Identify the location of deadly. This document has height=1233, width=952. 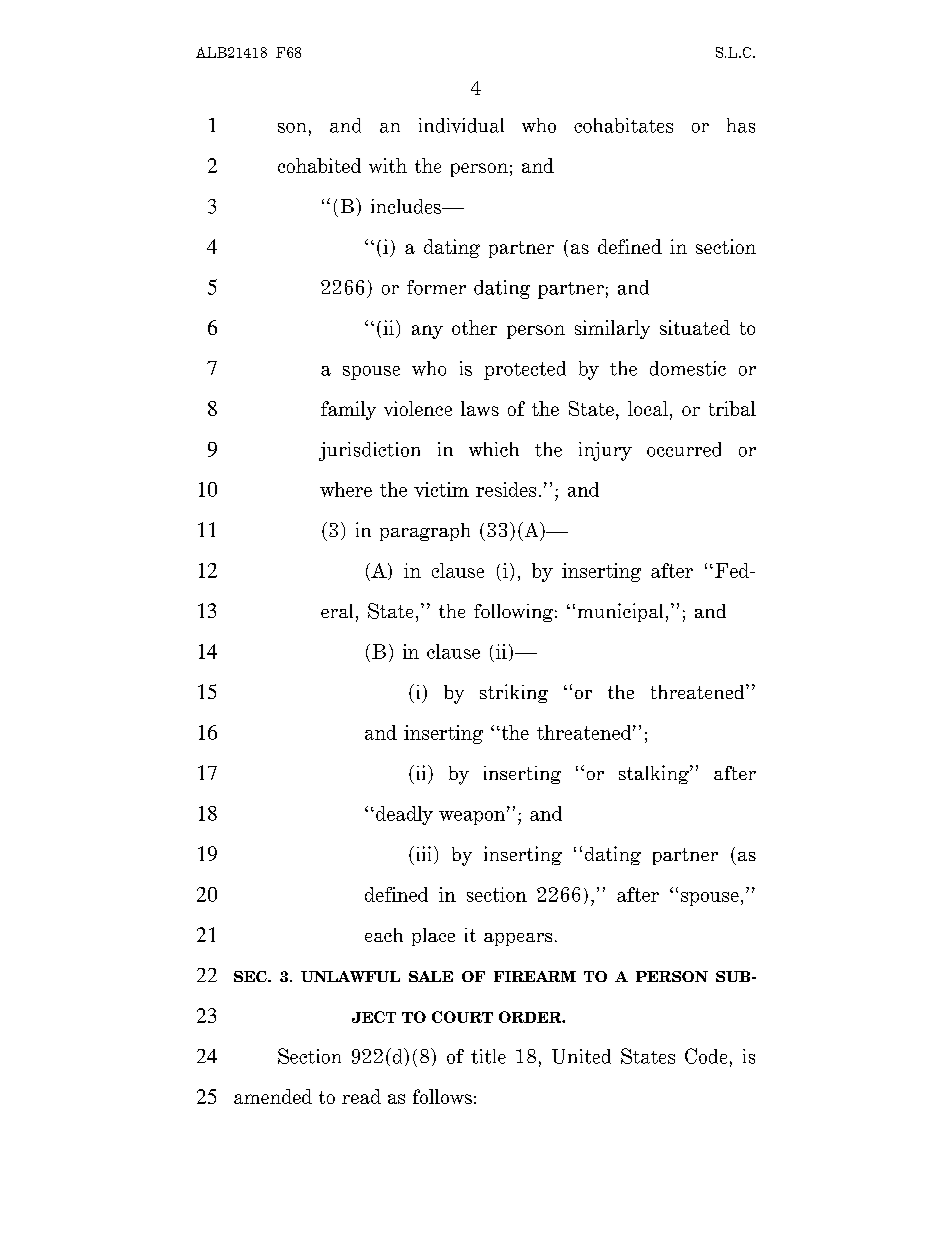
(404, 815).
